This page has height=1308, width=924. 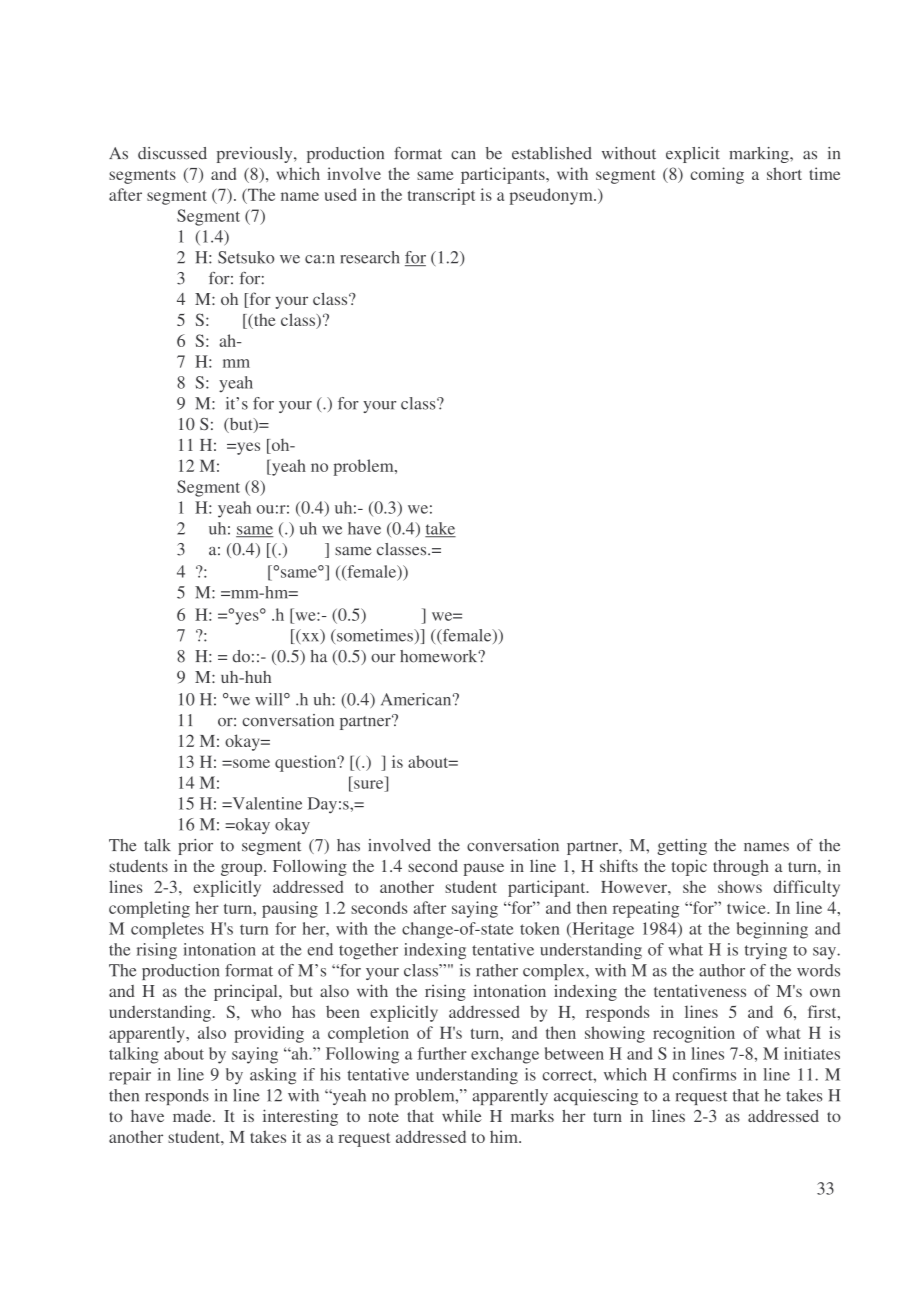 I want to click on question, so click(x=307, y=763).
